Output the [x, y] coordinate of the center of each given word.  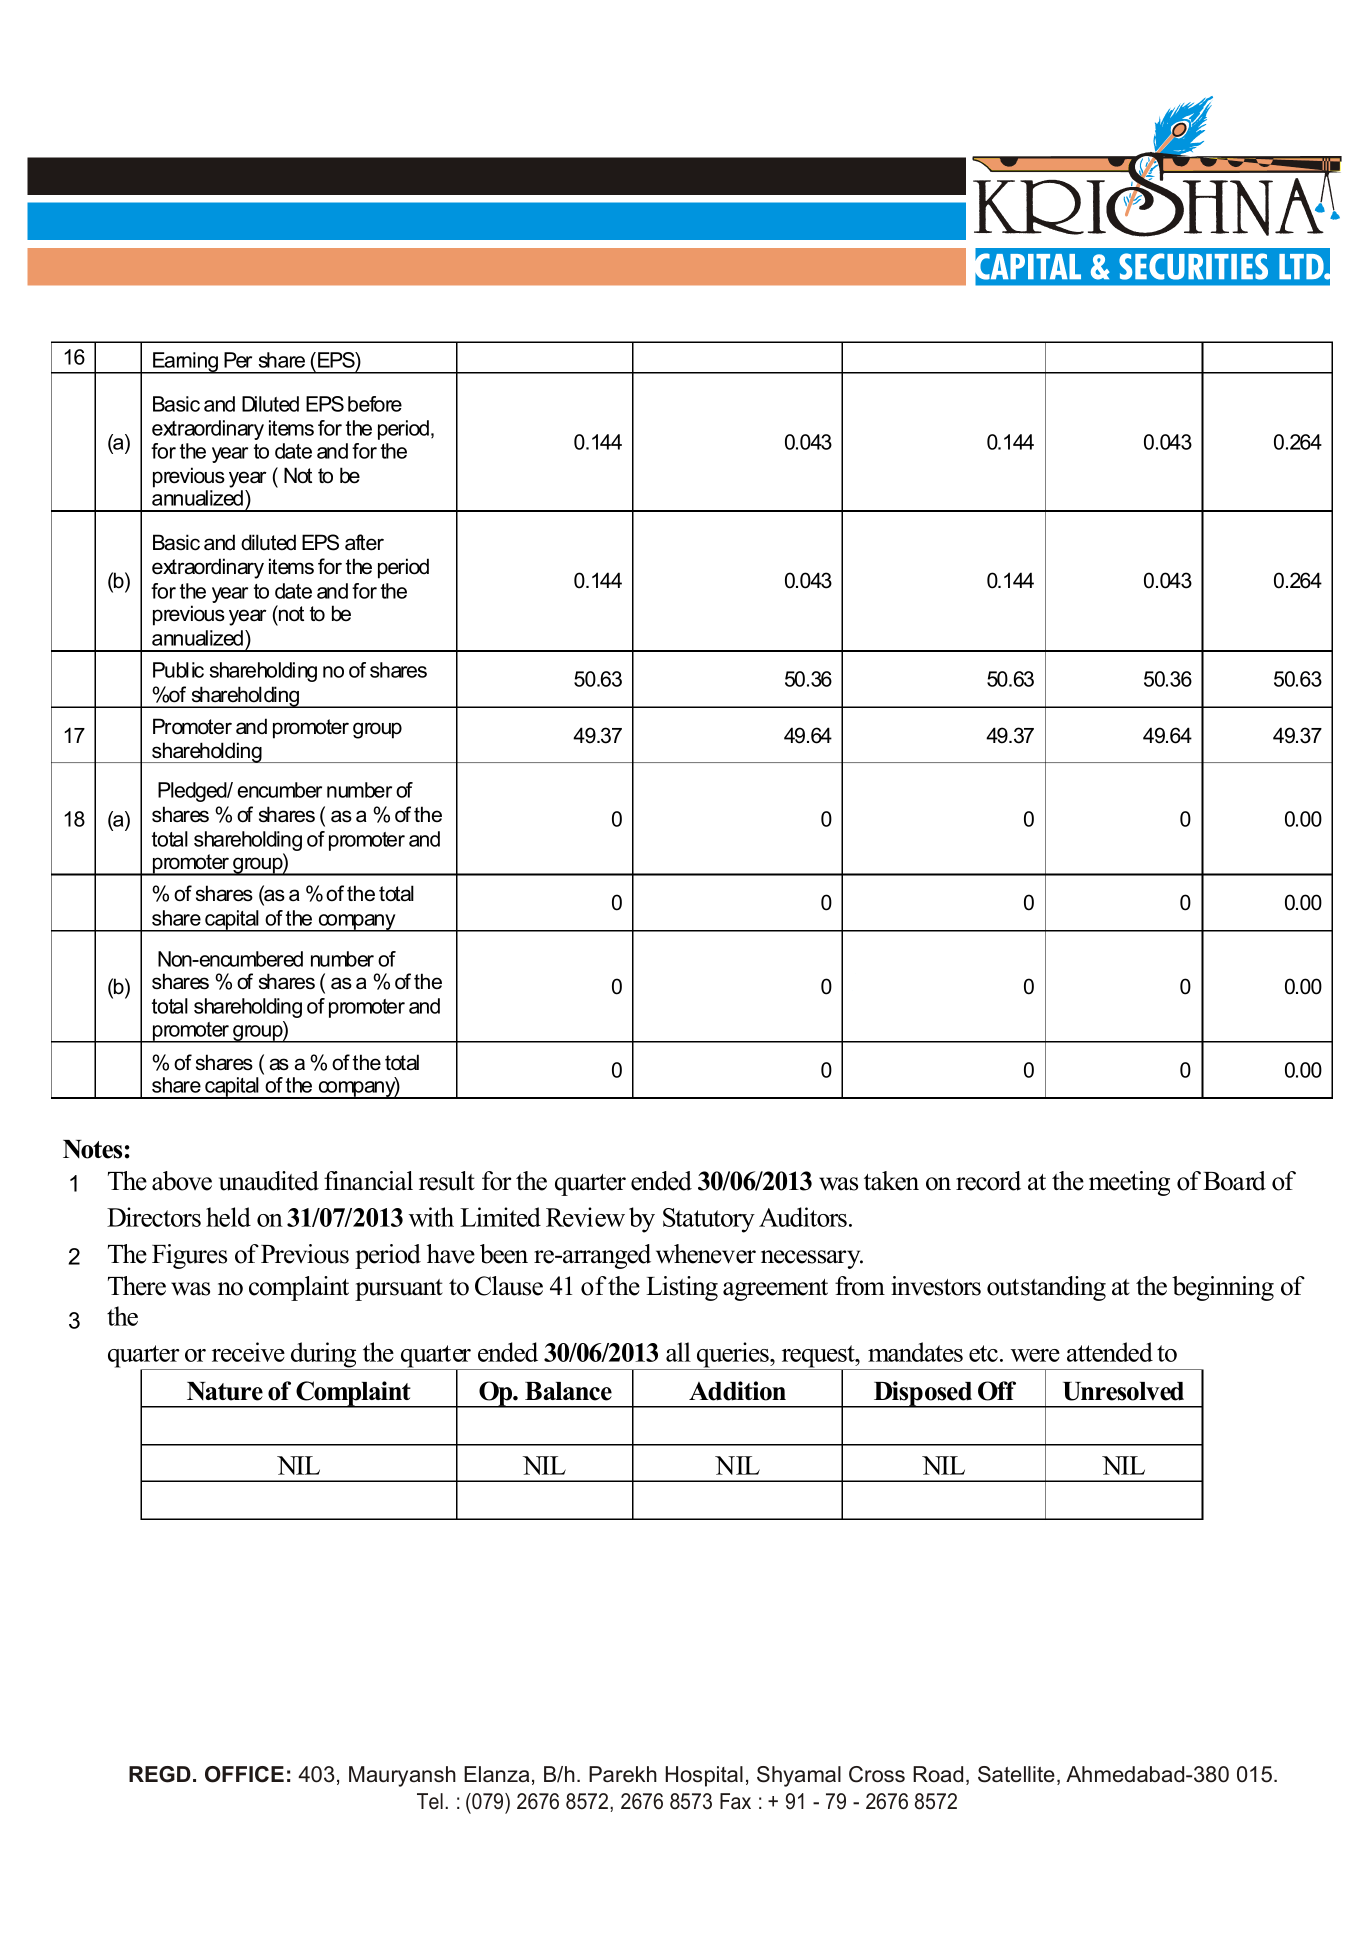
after [364, 542]
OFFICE [244, 1774]
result [447, 1181]
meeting [1129, 1183]
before [375, 404]
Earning [186, 363]
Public [178, 670]
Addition [737, 1391]
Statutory [709, 1220]
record [988, 1181]
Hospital [704, 1776]
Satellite [1016, 1774]
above [182, 1181]
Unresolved [1123, 1391]
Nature [225, 1391]
